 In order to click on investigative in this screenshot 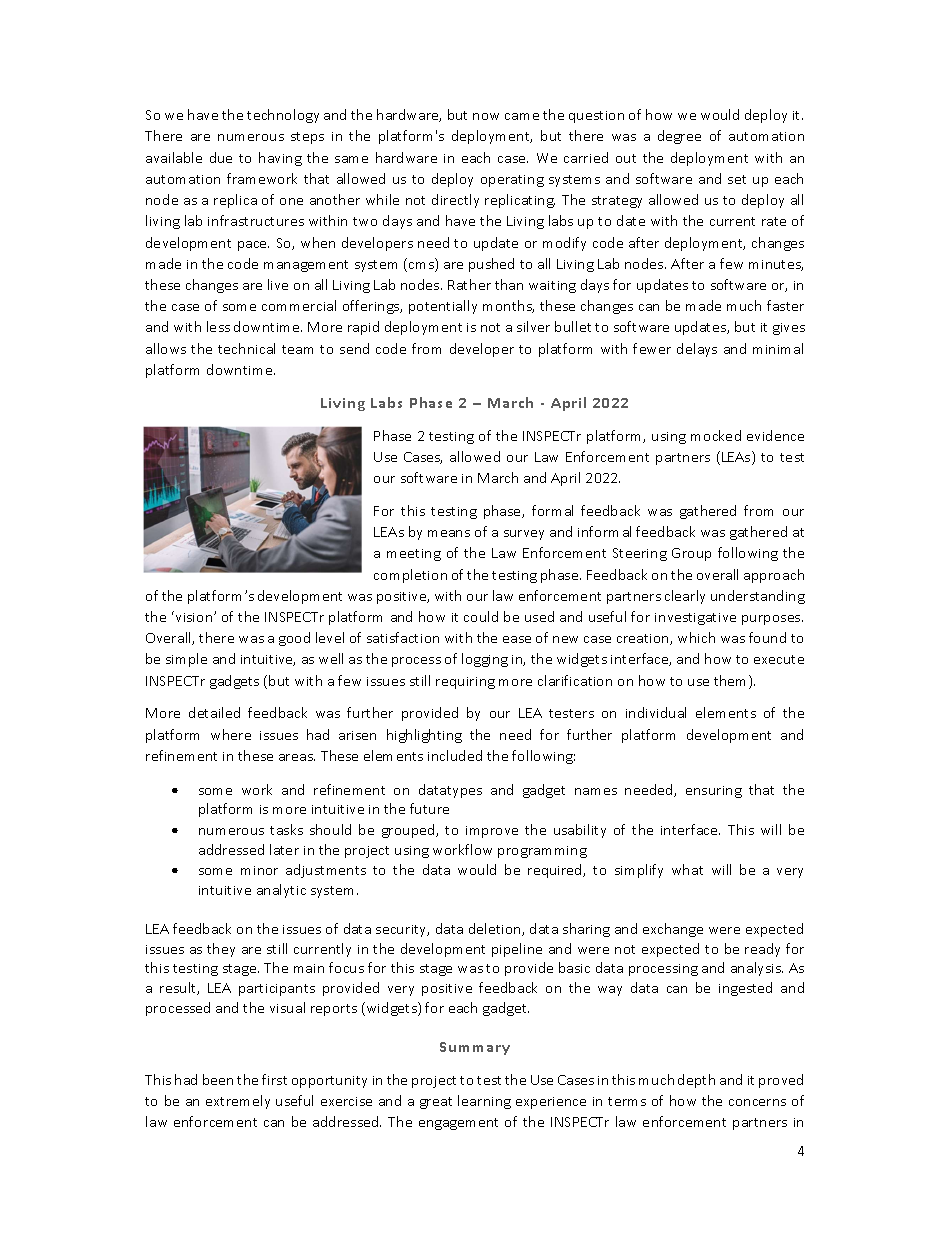, I will do `click(695, 619)`.
